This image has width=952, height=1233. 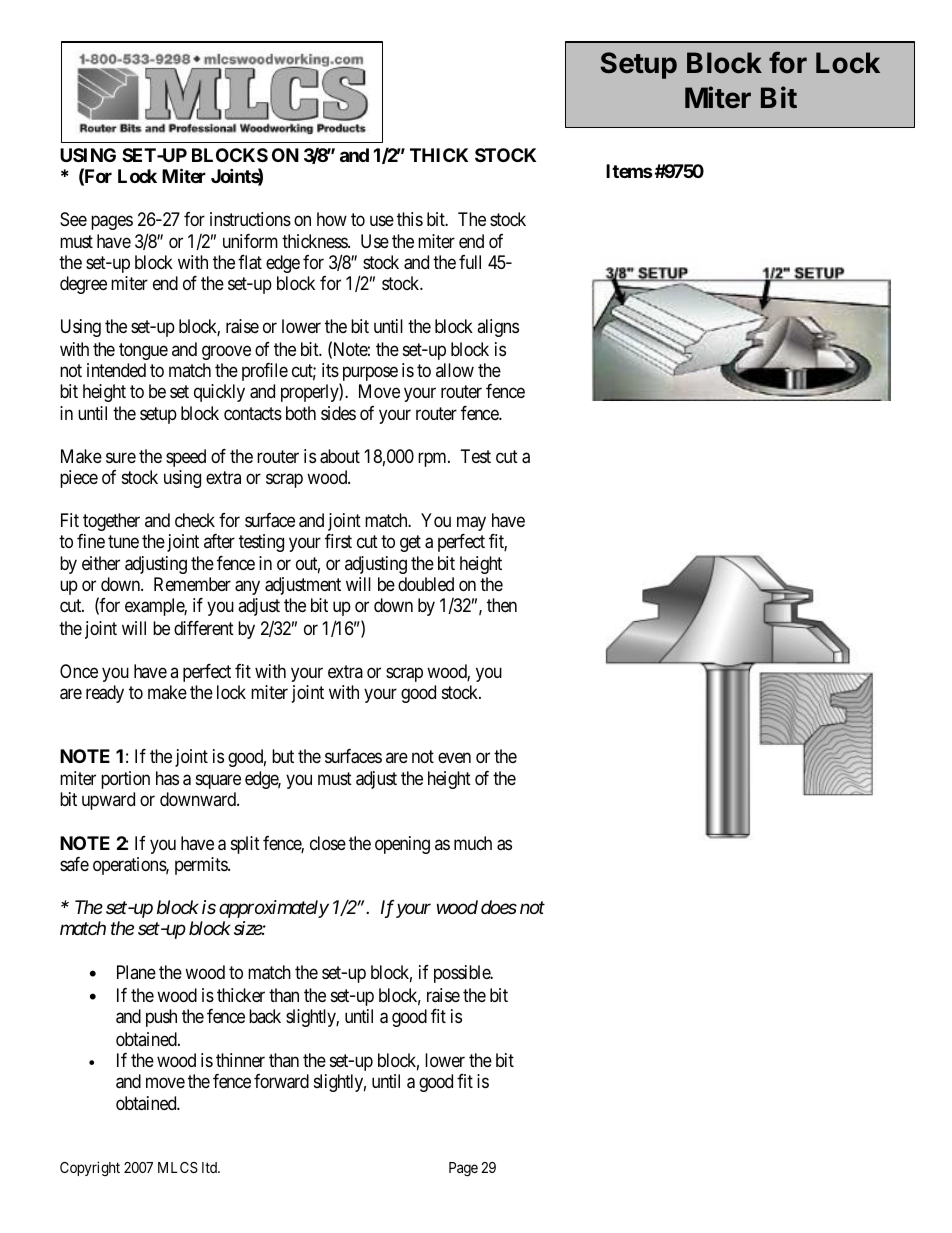 I want to click on ready, so click(x=105, y=694).
